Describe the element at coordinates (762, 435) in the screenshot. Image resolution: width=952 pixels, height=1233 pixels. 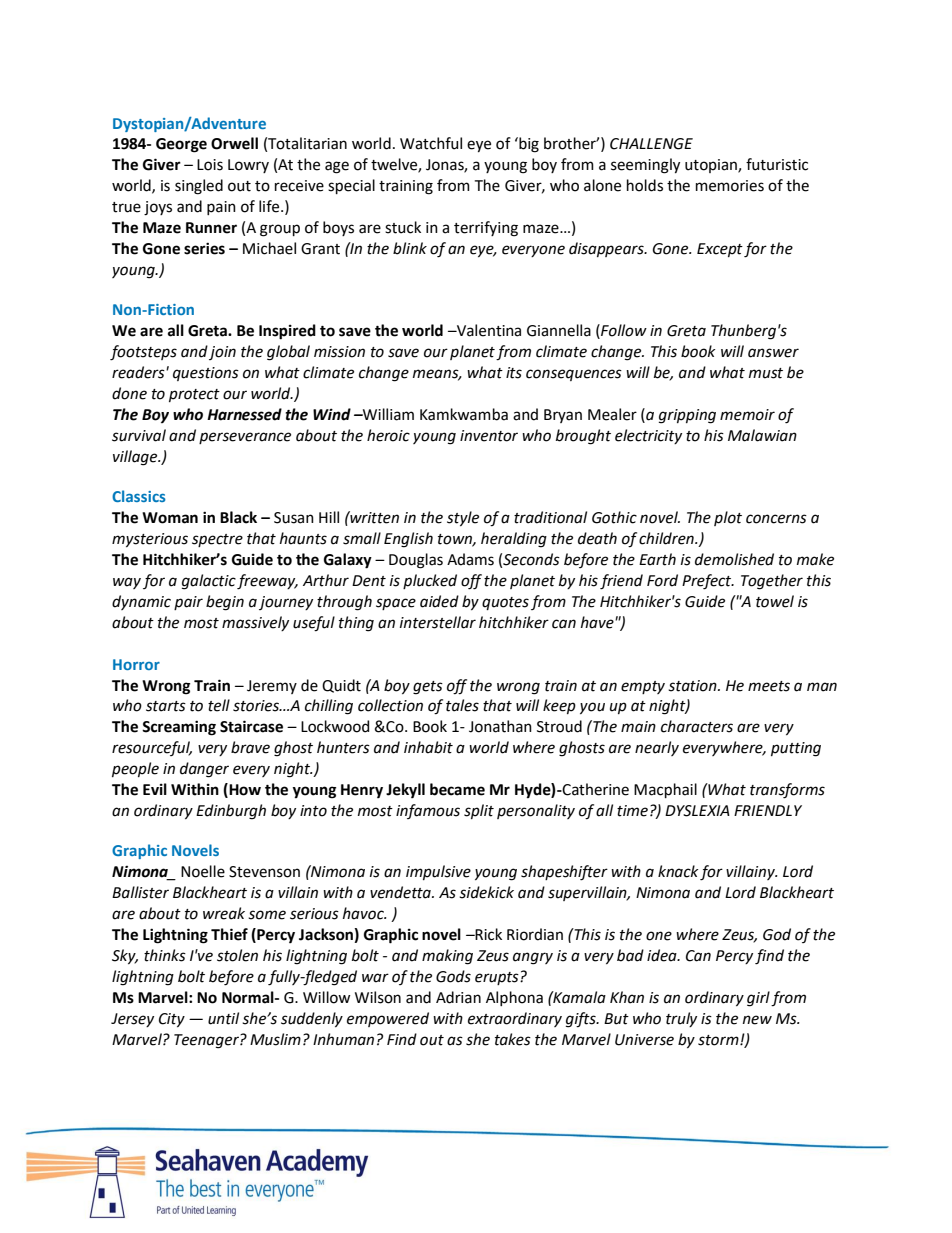
I see `Malawian` at that location.
